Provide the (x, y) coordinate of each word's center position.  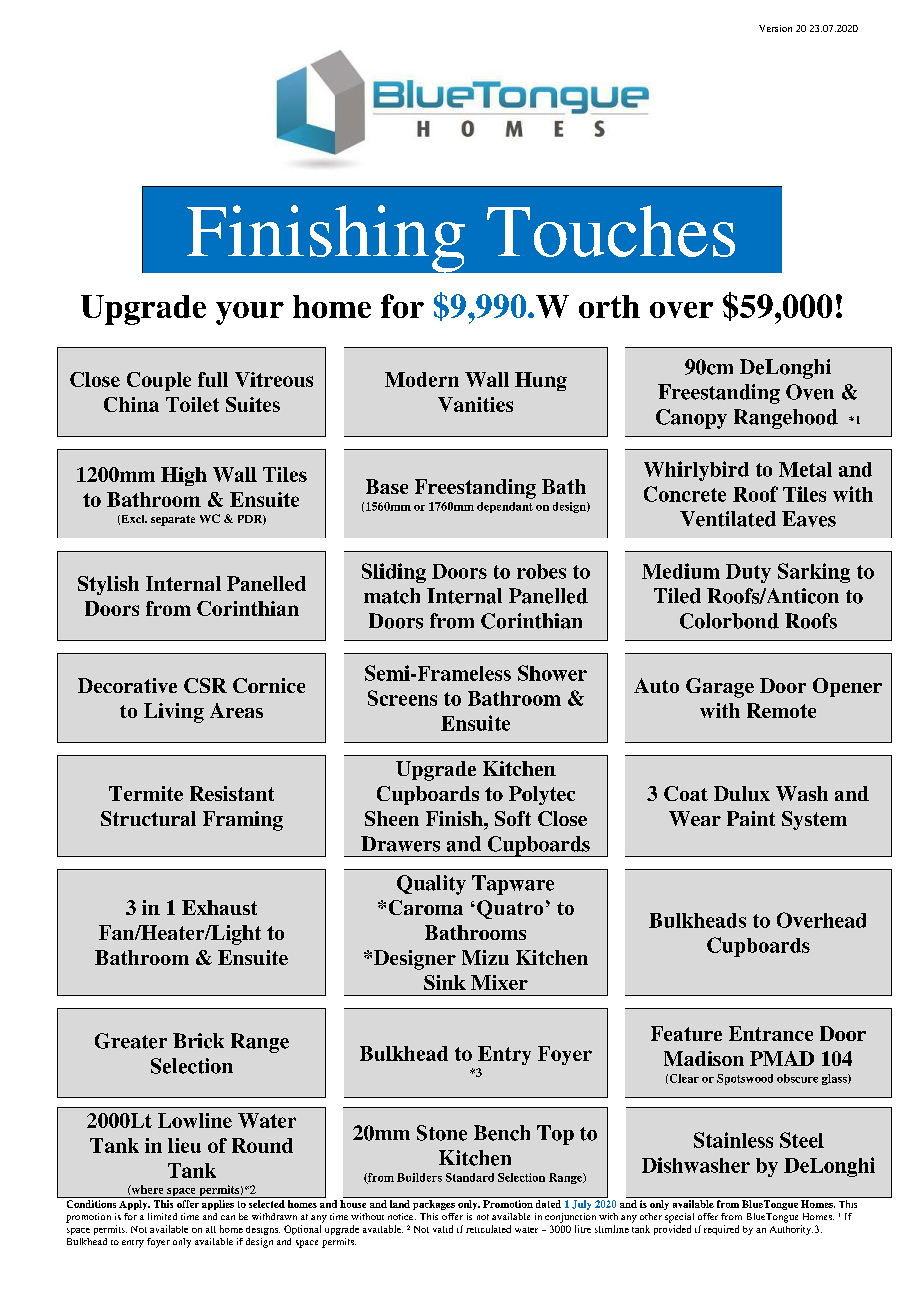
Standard (470, 1177)
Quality (431, 885)
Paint (751, 818)
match (392, 596)
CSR (205, 685)
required (721, 1230)
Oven (810, 392)
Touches (611, 231)
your (250, 313)
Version (775, 28)
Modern (422, 379)
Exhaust (219, 907)
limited (162, 1216)
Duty (748, 573)
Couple (159, 381)
